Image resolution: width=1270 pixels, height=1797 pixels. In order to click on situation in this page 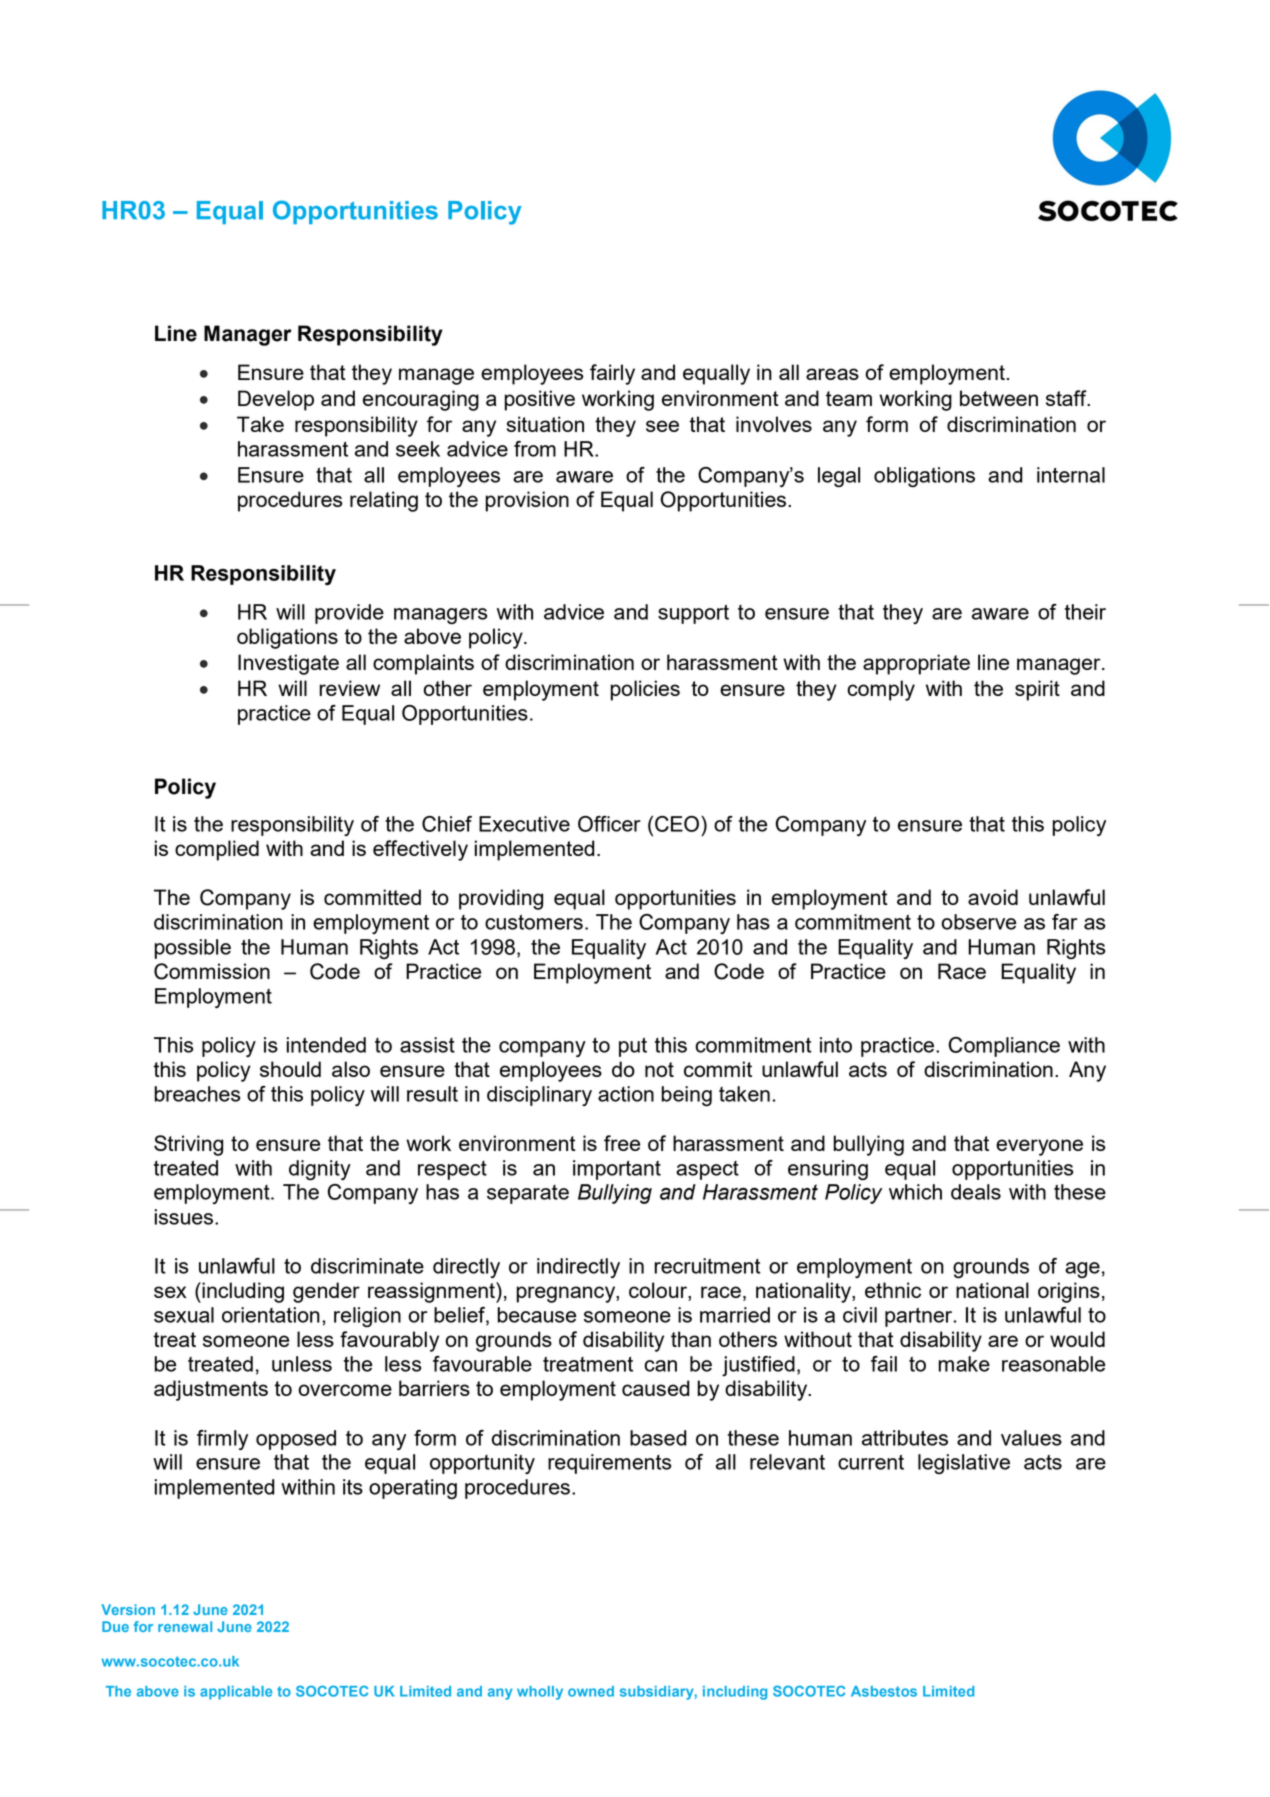, I will do `click(545, 424)`.
